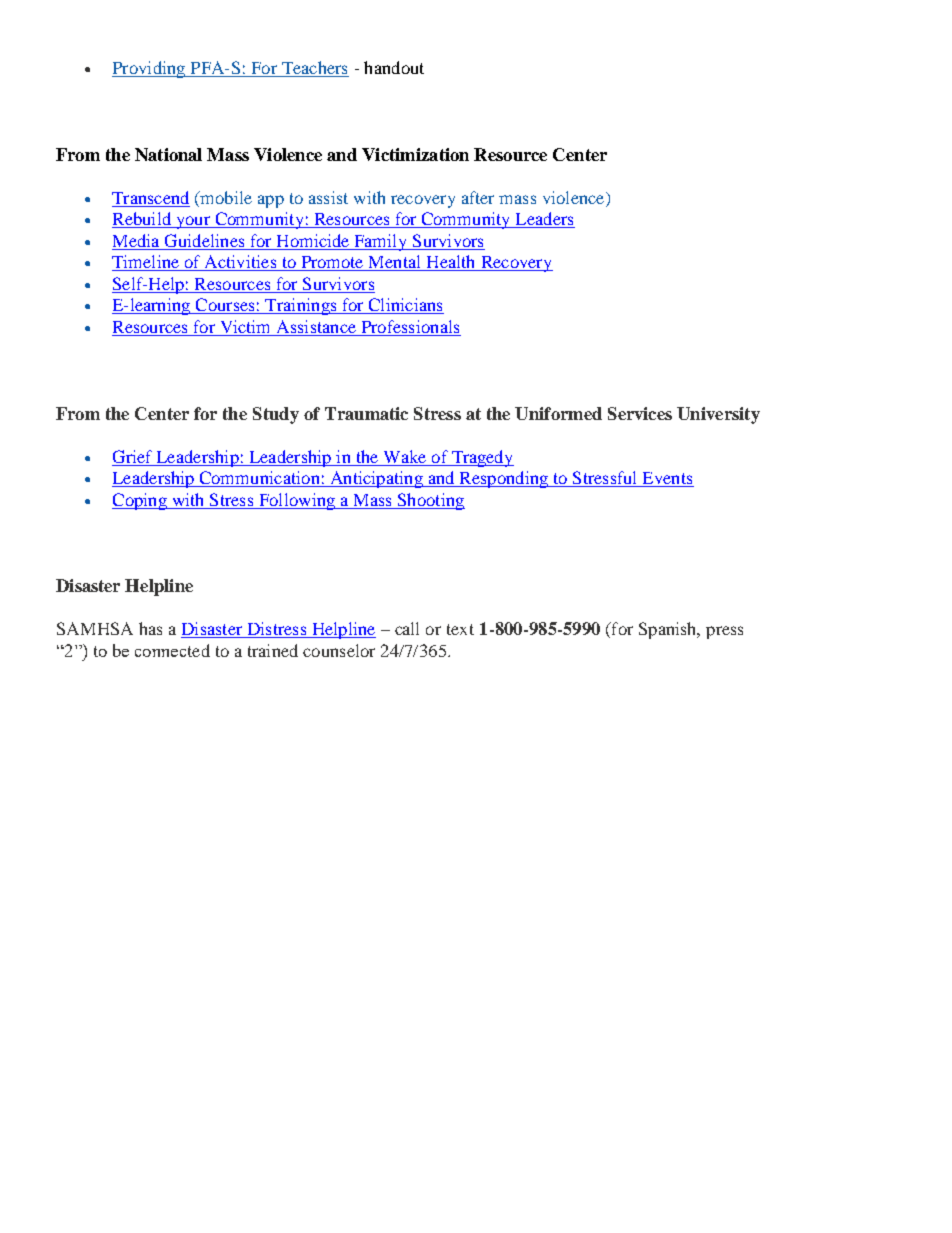  I want to click on Professionals, so click(410, 326).
